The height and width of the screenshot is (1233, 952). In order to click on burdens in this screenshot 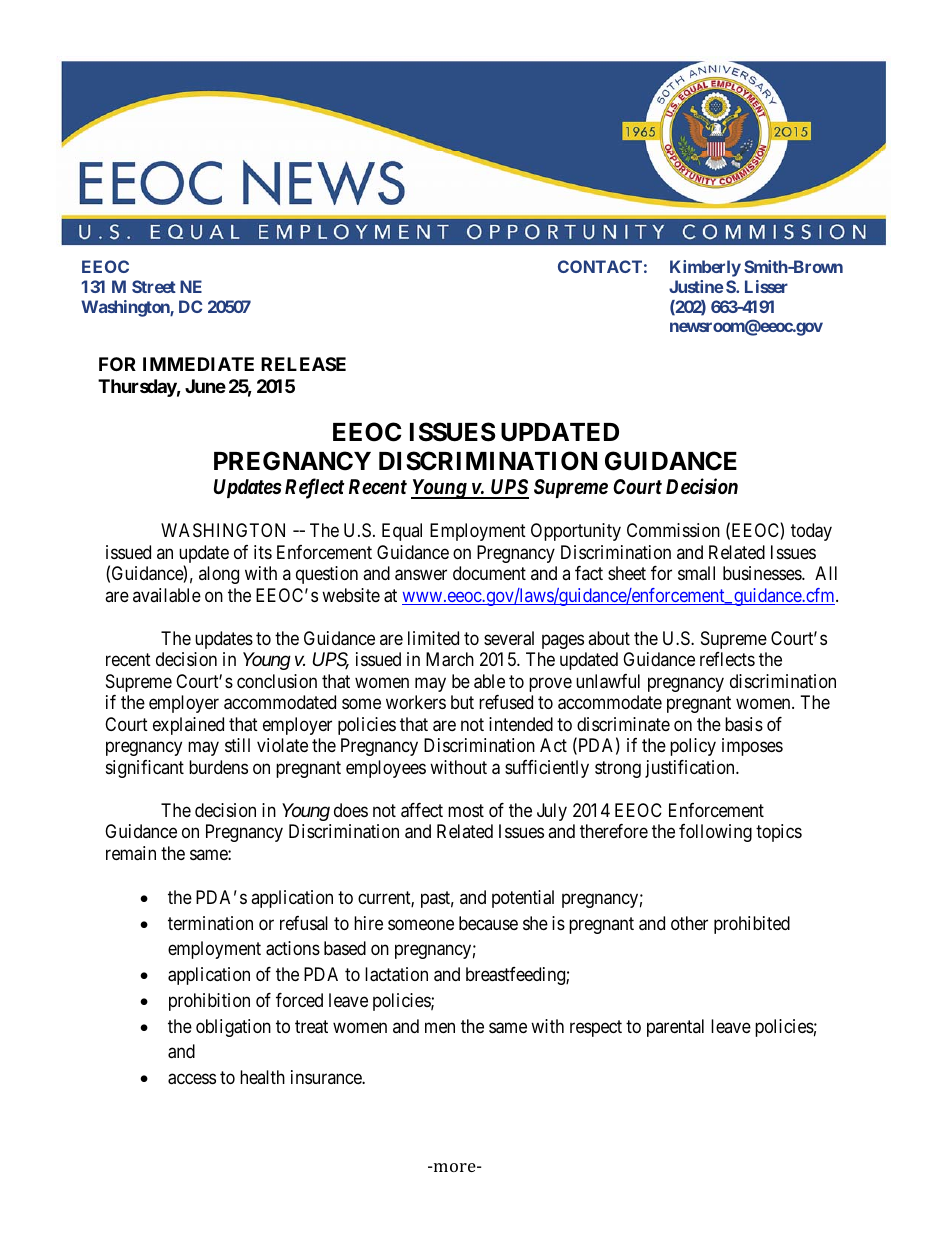, I will do `click(218, 767)`.
